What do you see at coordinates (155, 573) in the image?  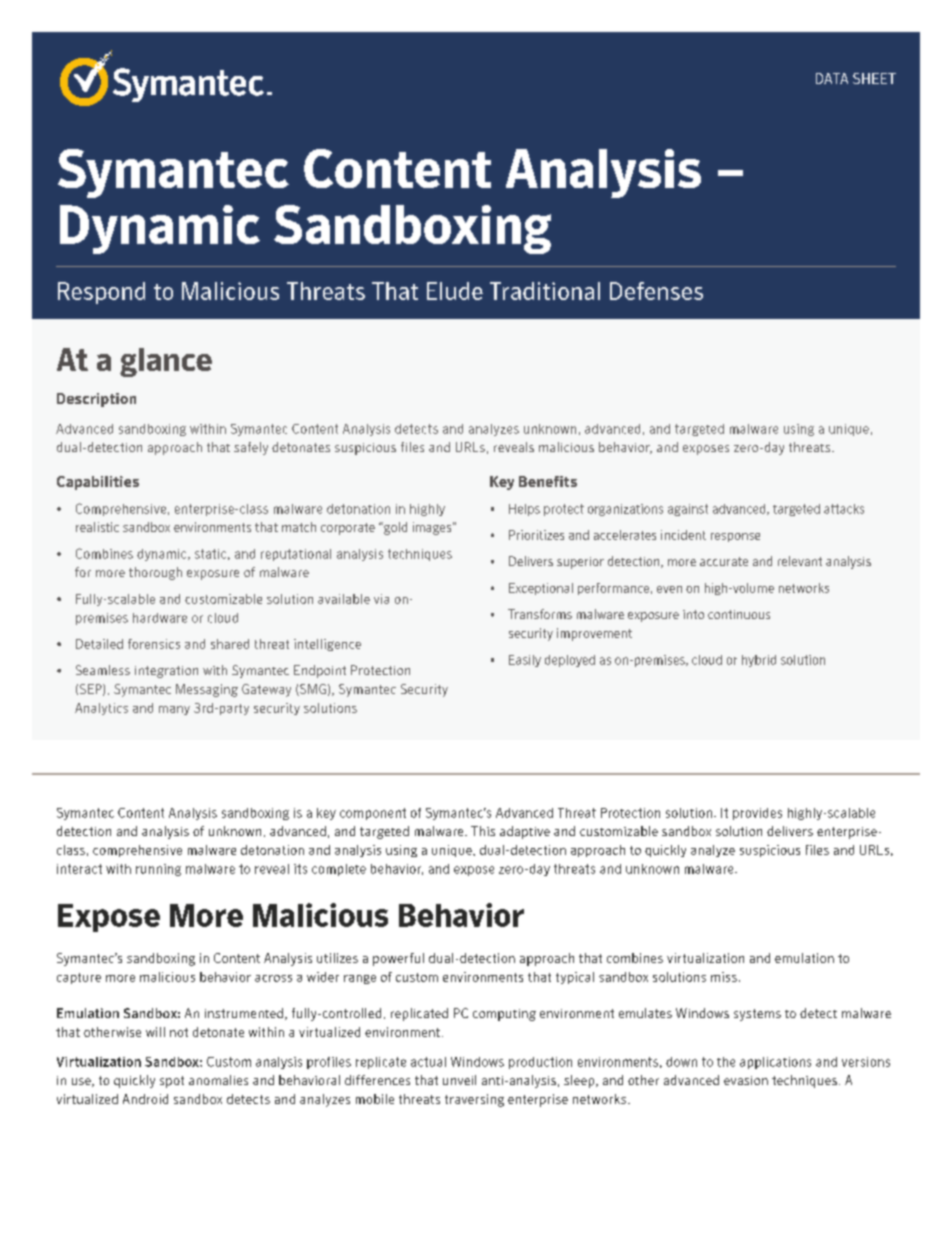 I see `thorough` at bounding box center [155, 573].
